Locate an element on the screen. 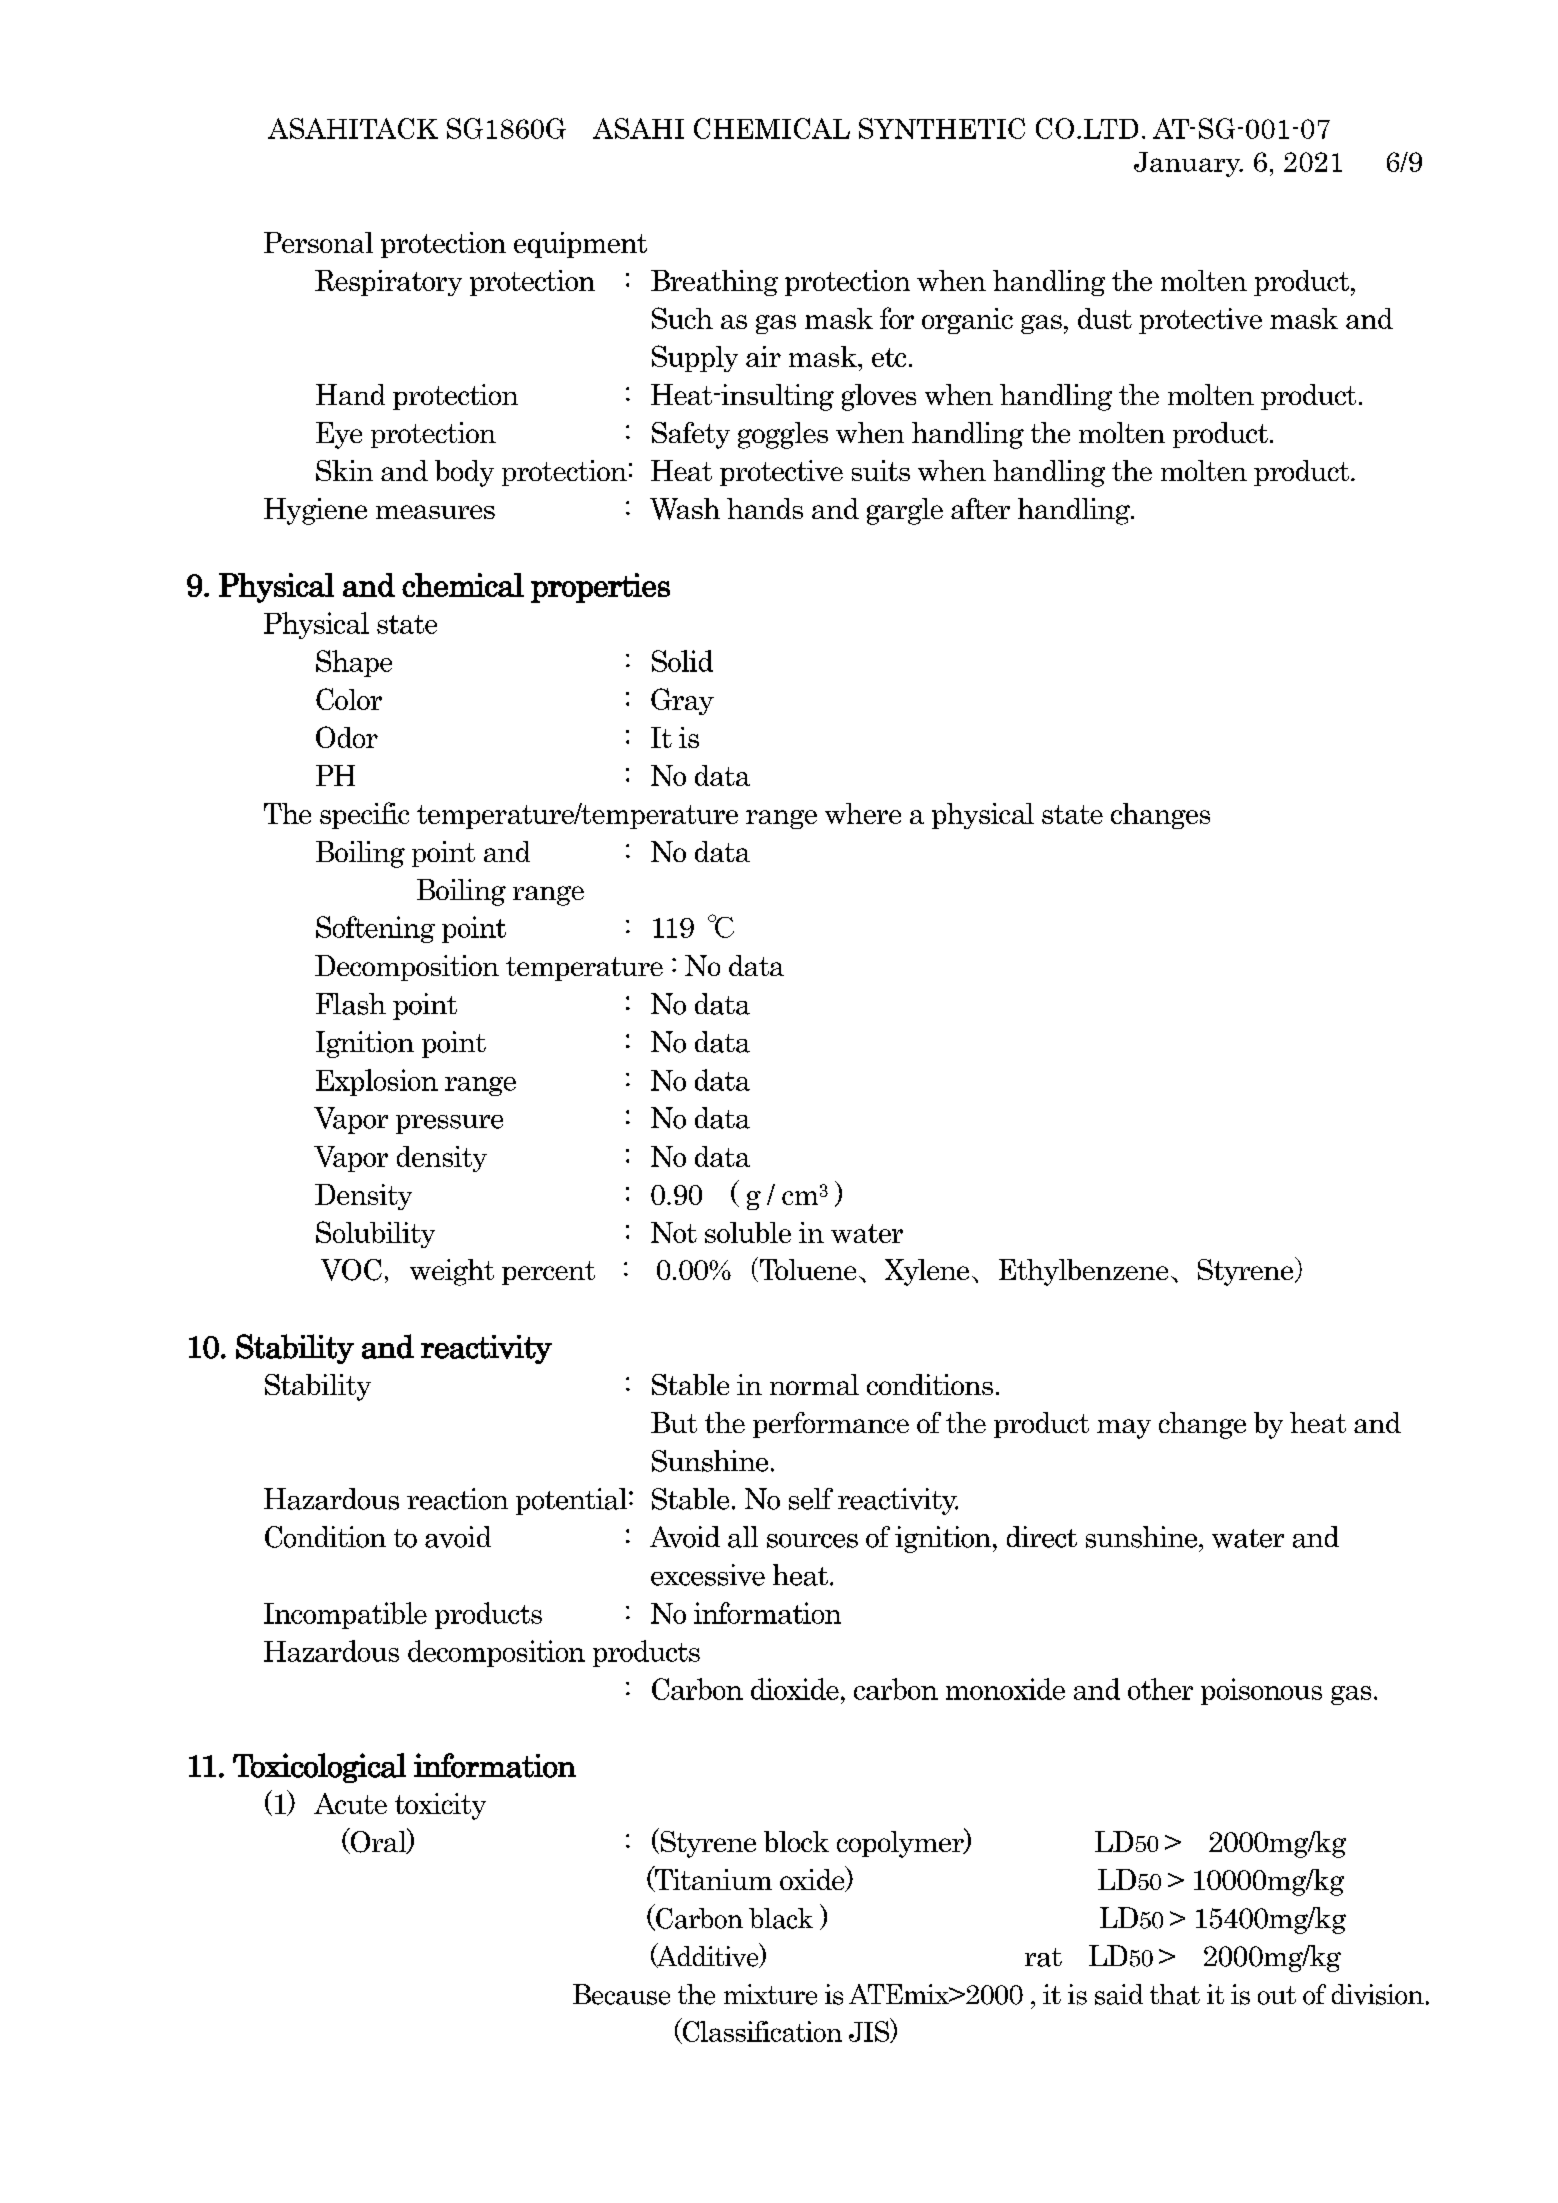 This screenshot has height=2203, width=1558. soluble is located at coordinates (748, 1232).
